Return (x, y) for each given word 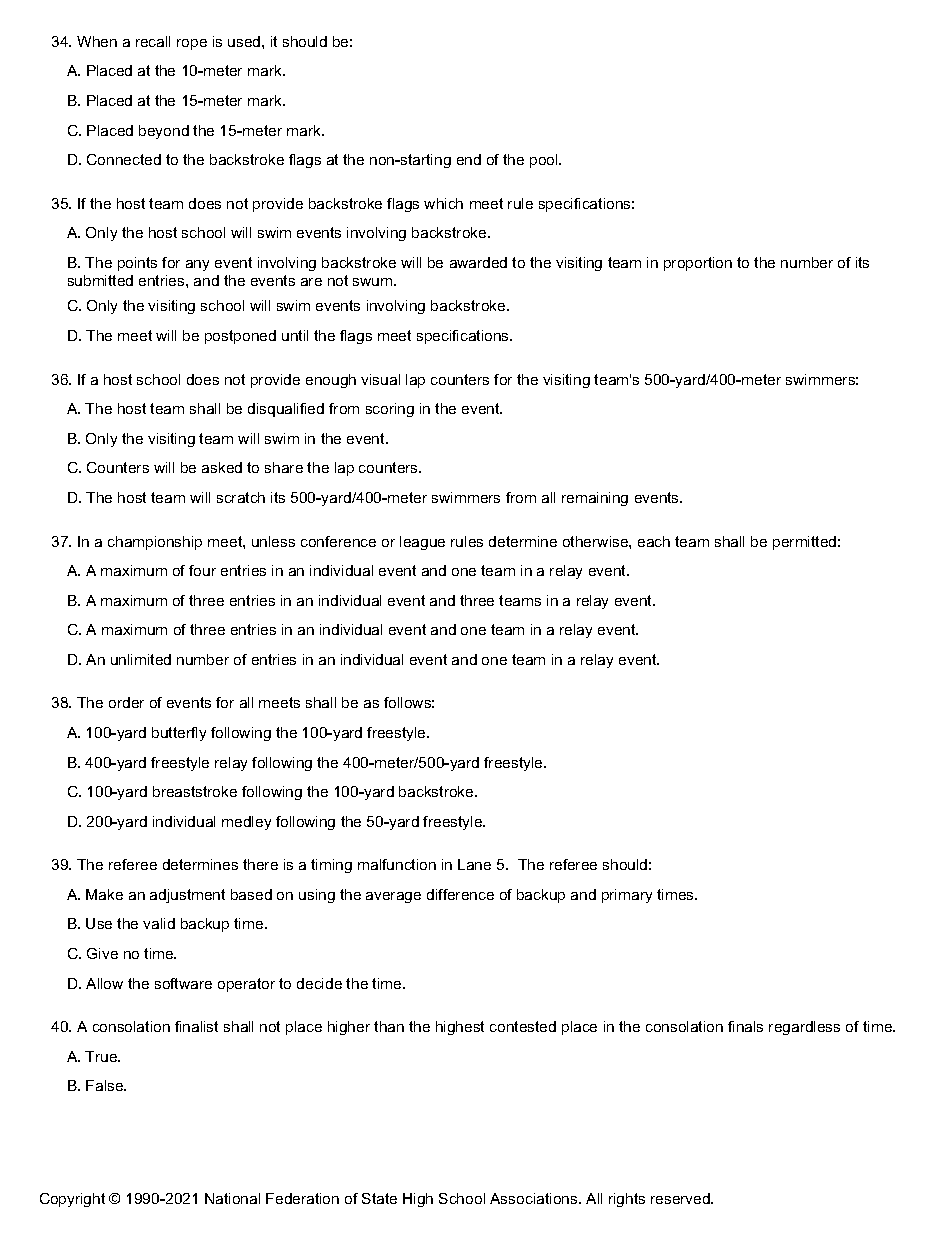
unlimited (141, 659)
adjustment (187, 896)
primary (627, 896)
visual (380, 379)
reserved (681, 1198)
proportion (698, 264)
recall (153, 41)
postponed (240, 337)
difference (460, 894)
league (422, 543)
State (379, 1198)
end (469, 159)
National (232, 1198)
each (654, 541)
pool (545, 161)
